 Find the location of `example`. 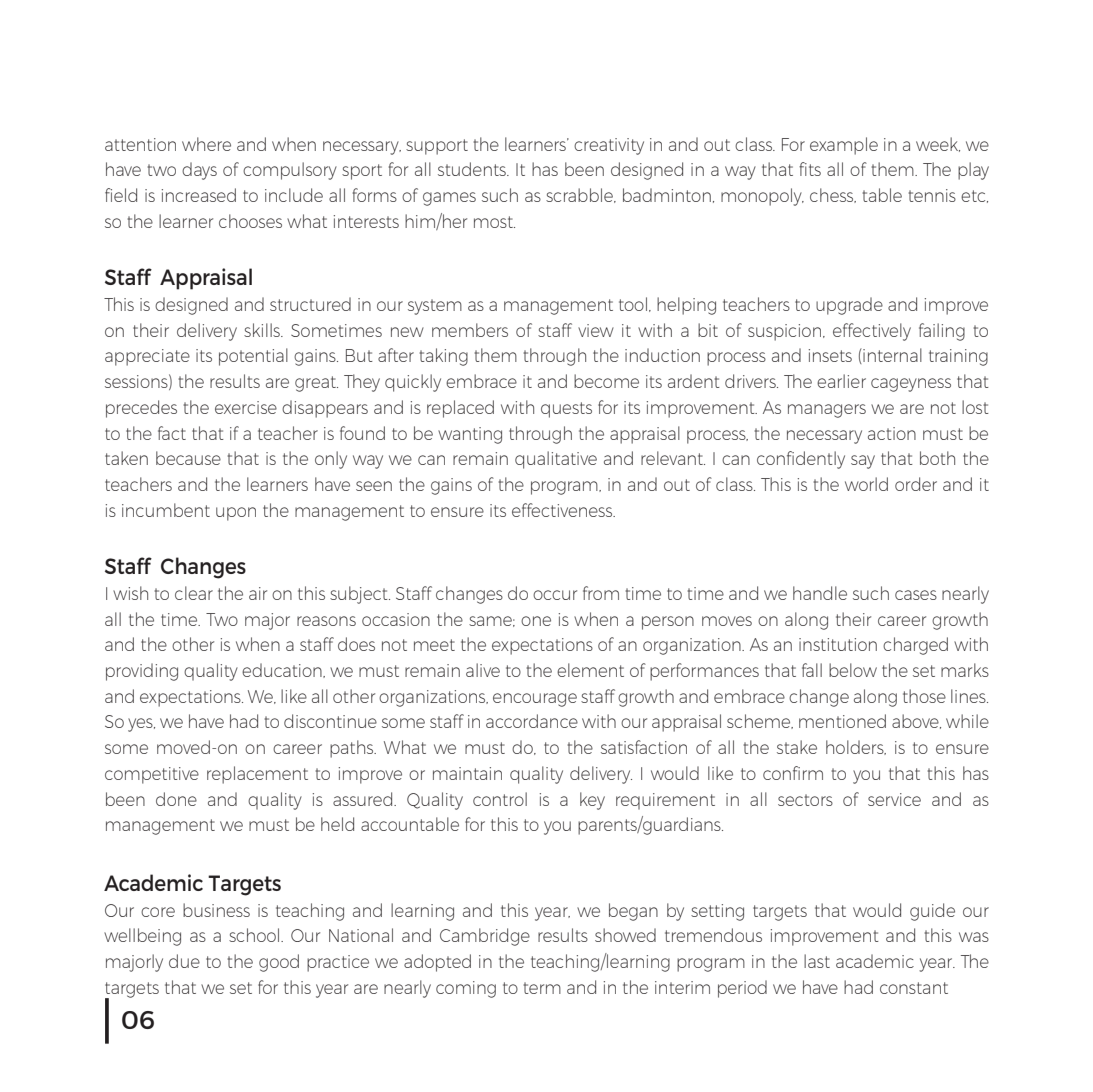

example is located at coordinates (844, 146).
